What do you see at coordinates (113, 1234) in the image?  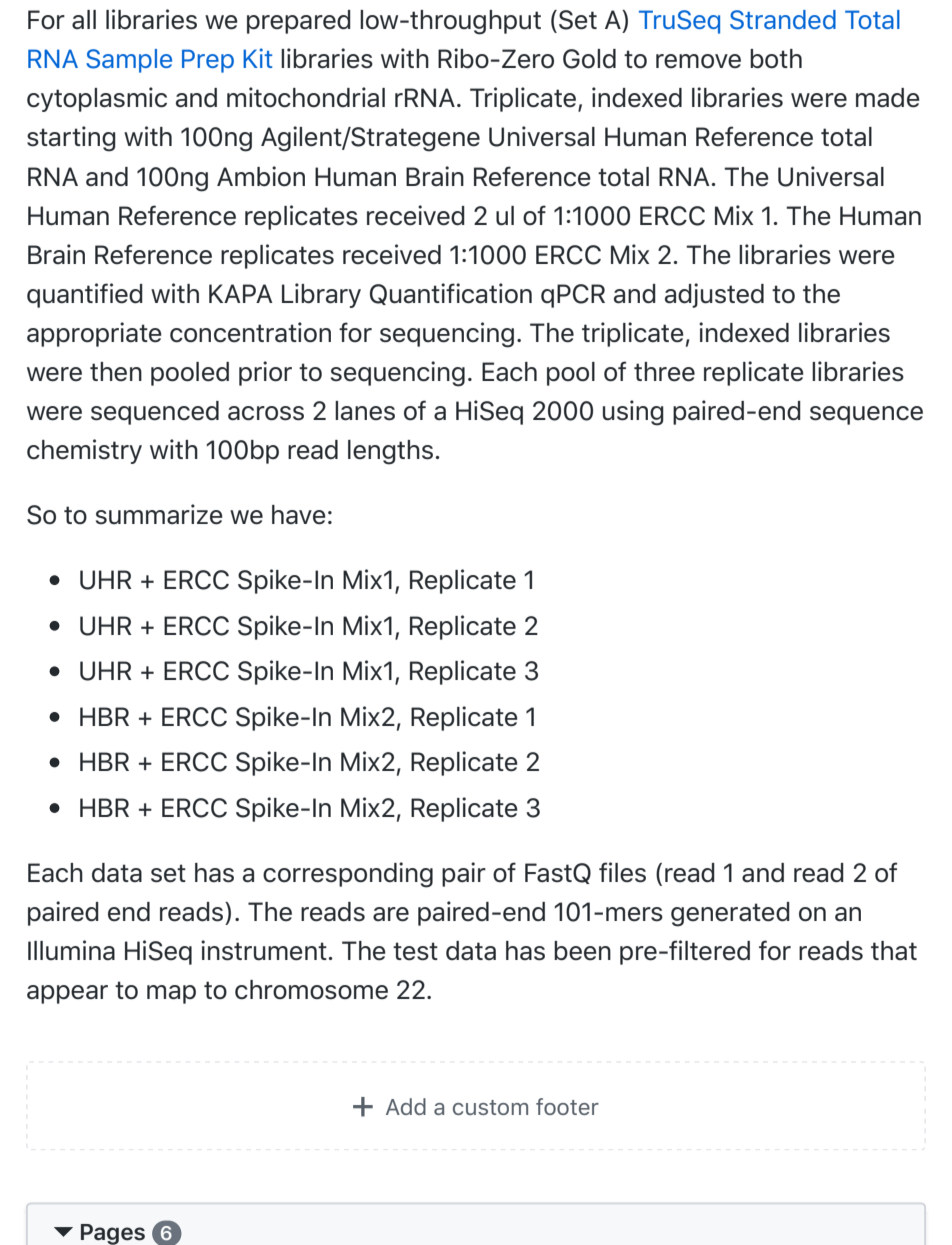 I see `Pages` at bounding box center [113, 1234].
